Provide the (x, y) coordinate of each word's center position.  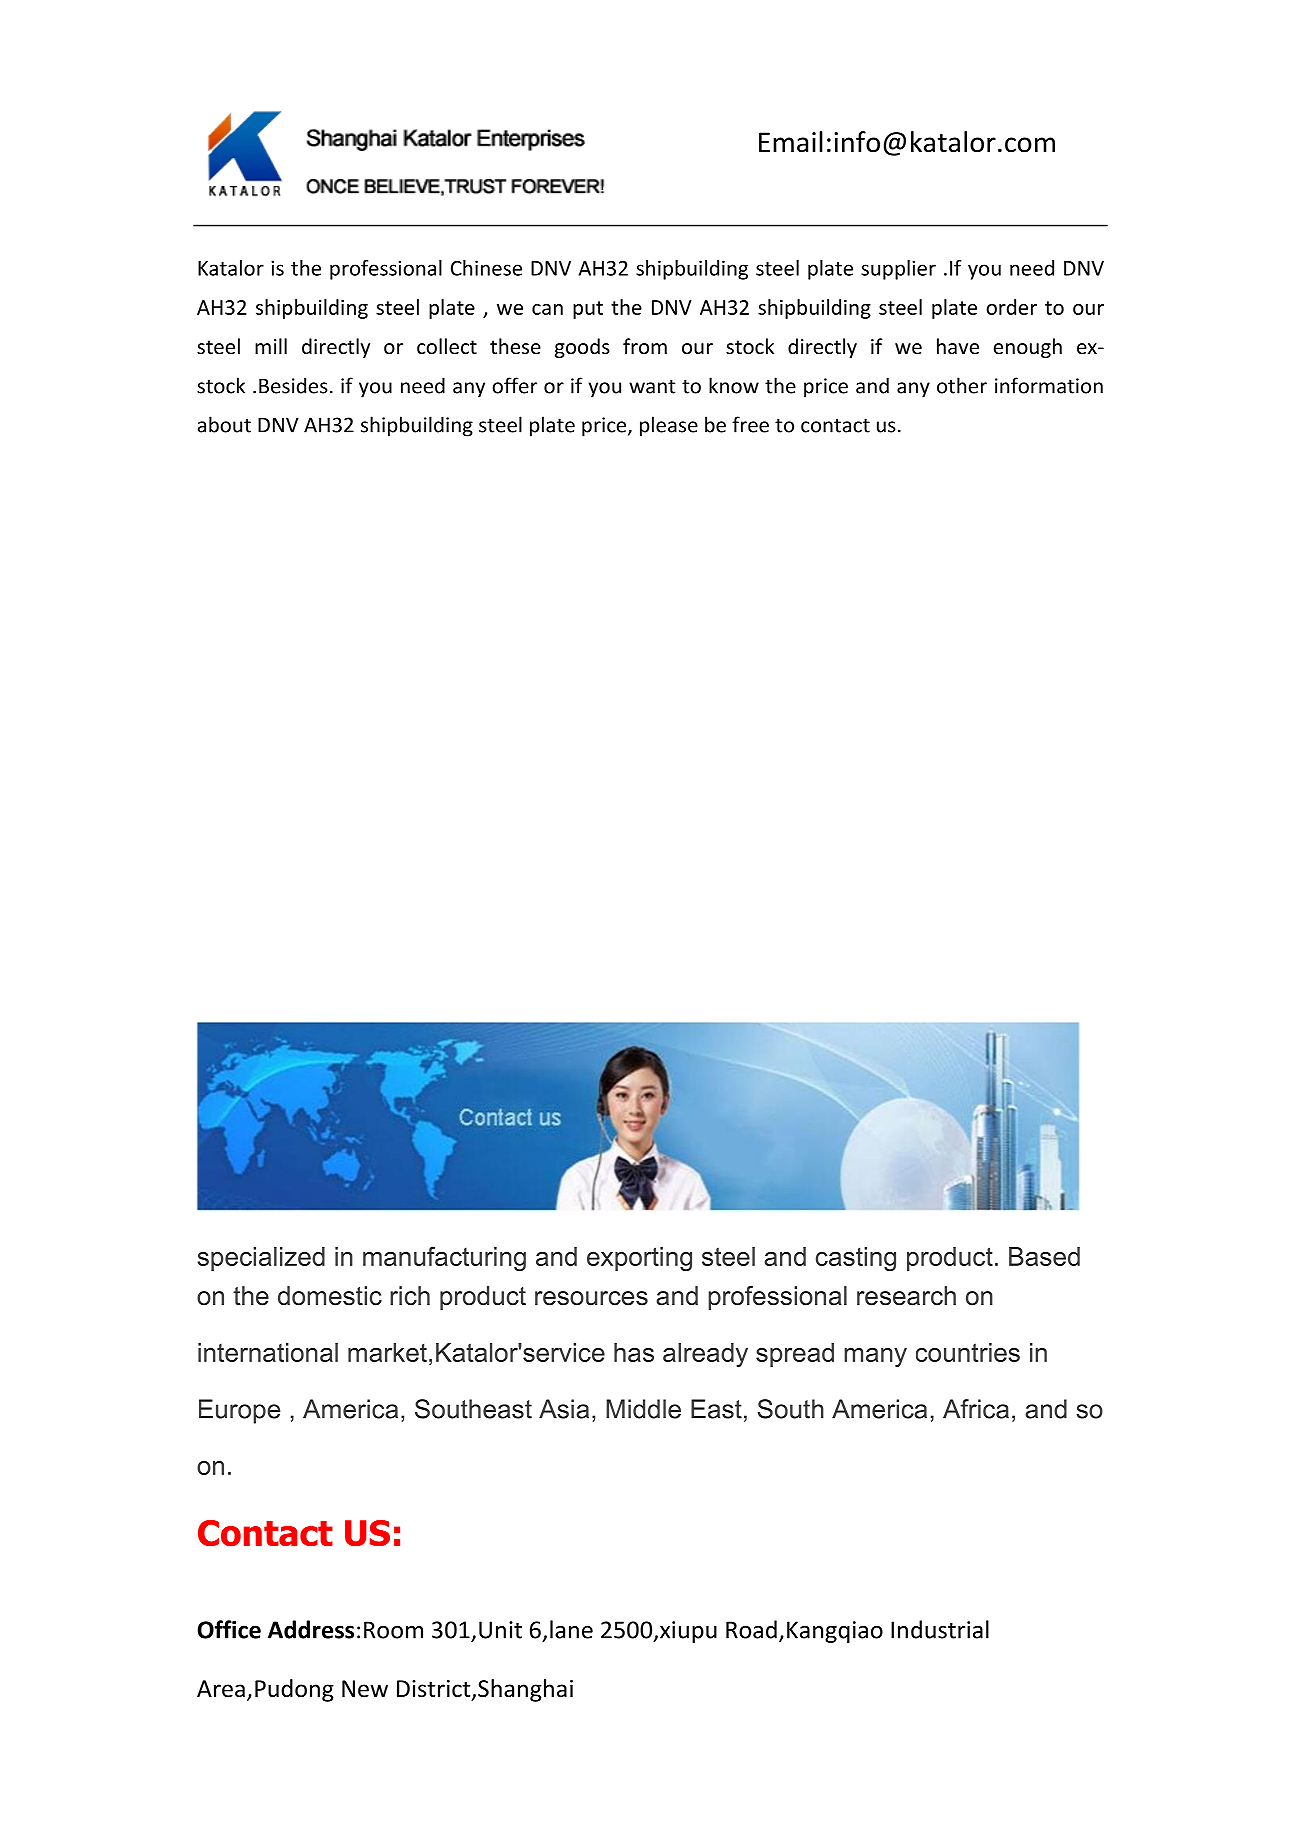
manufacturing (444, 1259)
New (365, 1689)
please (669, 426)
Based (1044, 1256)
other (962, 385)
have (958, 346)
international (268, 1352)
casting (856, 1259)
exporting (639, 1259)
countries (968, 1352)
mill (271, 346)
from (645, 346)
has (634, 1352)
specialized (261, 1259)
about (224, 424)
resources (591, 1298)
